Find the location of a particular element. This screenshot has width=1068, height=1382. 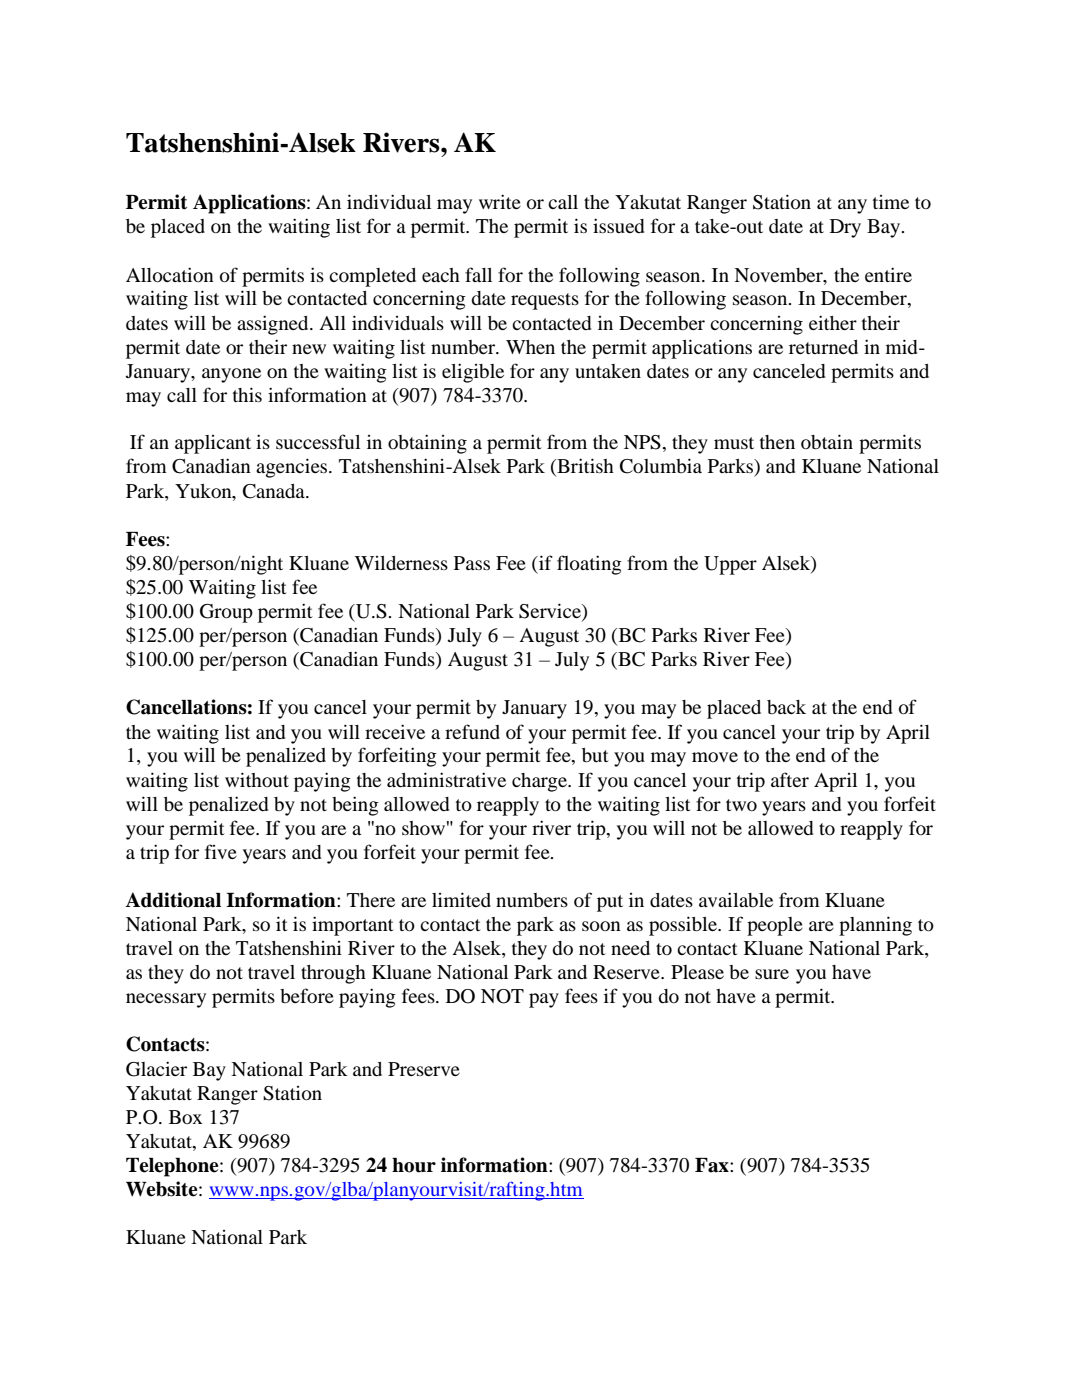

charge is located at coordinates (540, 782).
